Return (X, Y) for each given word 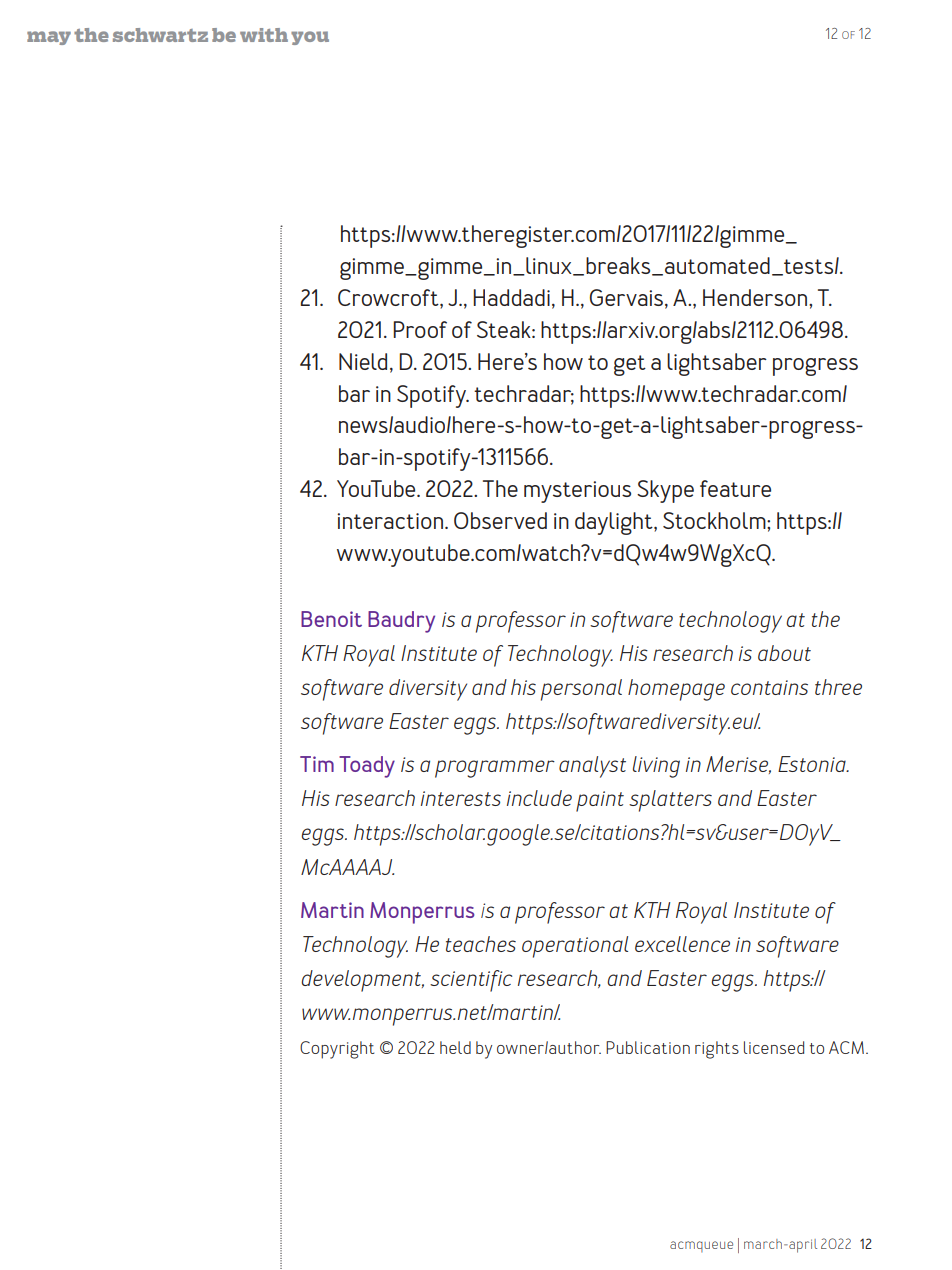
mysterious (577, 492)
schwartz (160, 35)
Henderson (756, 297)
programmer (495, 769)
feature (735, 488)
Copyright (337, 1050)
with (264, 35)
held (455, 1047)
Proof (420, 329)
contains (769, 687)
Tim (317, 764)
